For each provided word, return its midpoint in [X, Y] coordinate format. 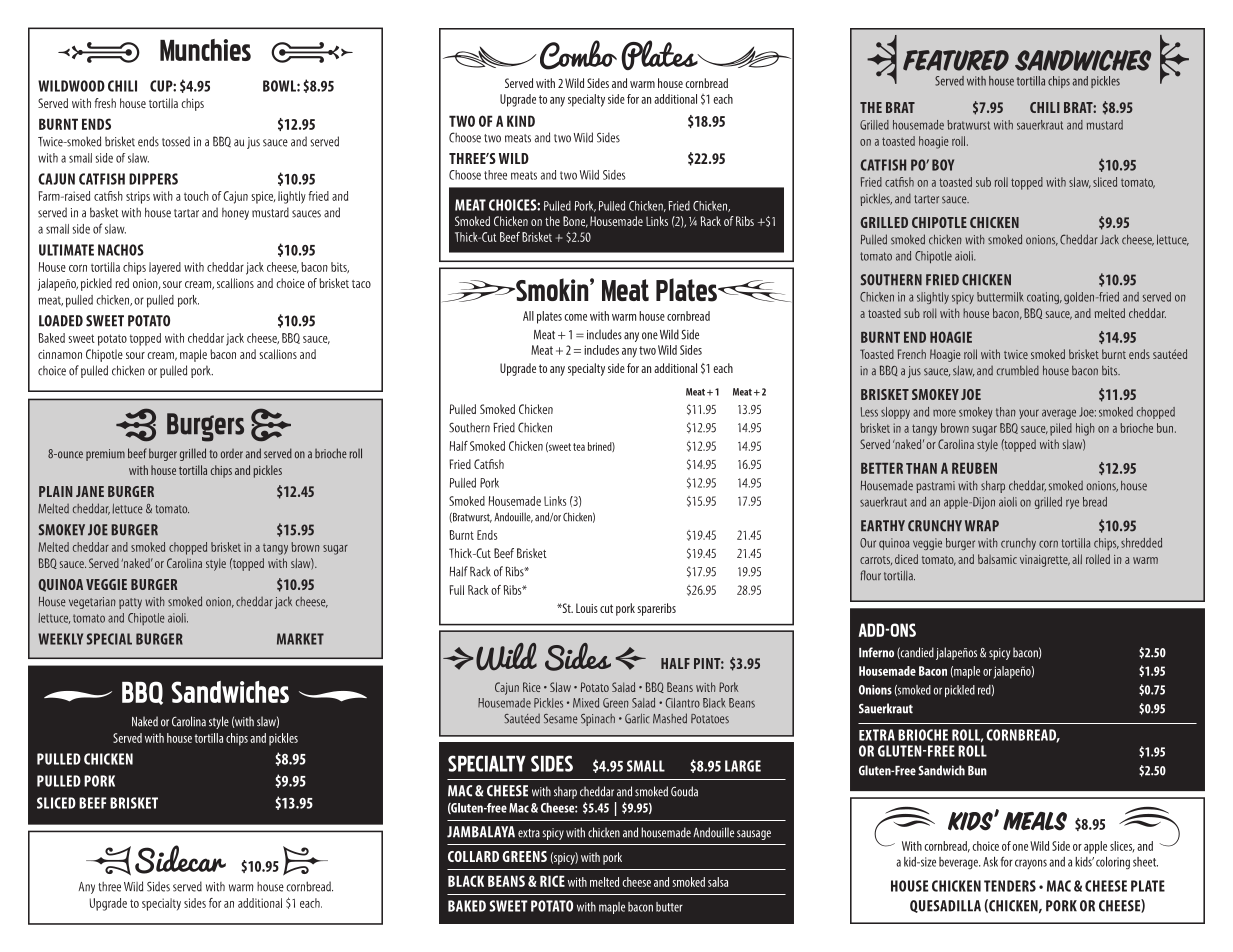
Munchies [205, 50]
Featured [956, 60]
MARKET [300, 639]
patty [130, 603]
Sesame [561, 719]
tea [579, 447]
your [1029, 414]
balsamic [997, 559]
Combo [578, 55]
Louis [587, 608]
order [232, 453]
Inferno [876, 652]
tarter [926, 199]
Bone [575, 222]
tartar [186, 213]
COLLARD [473, 856]
